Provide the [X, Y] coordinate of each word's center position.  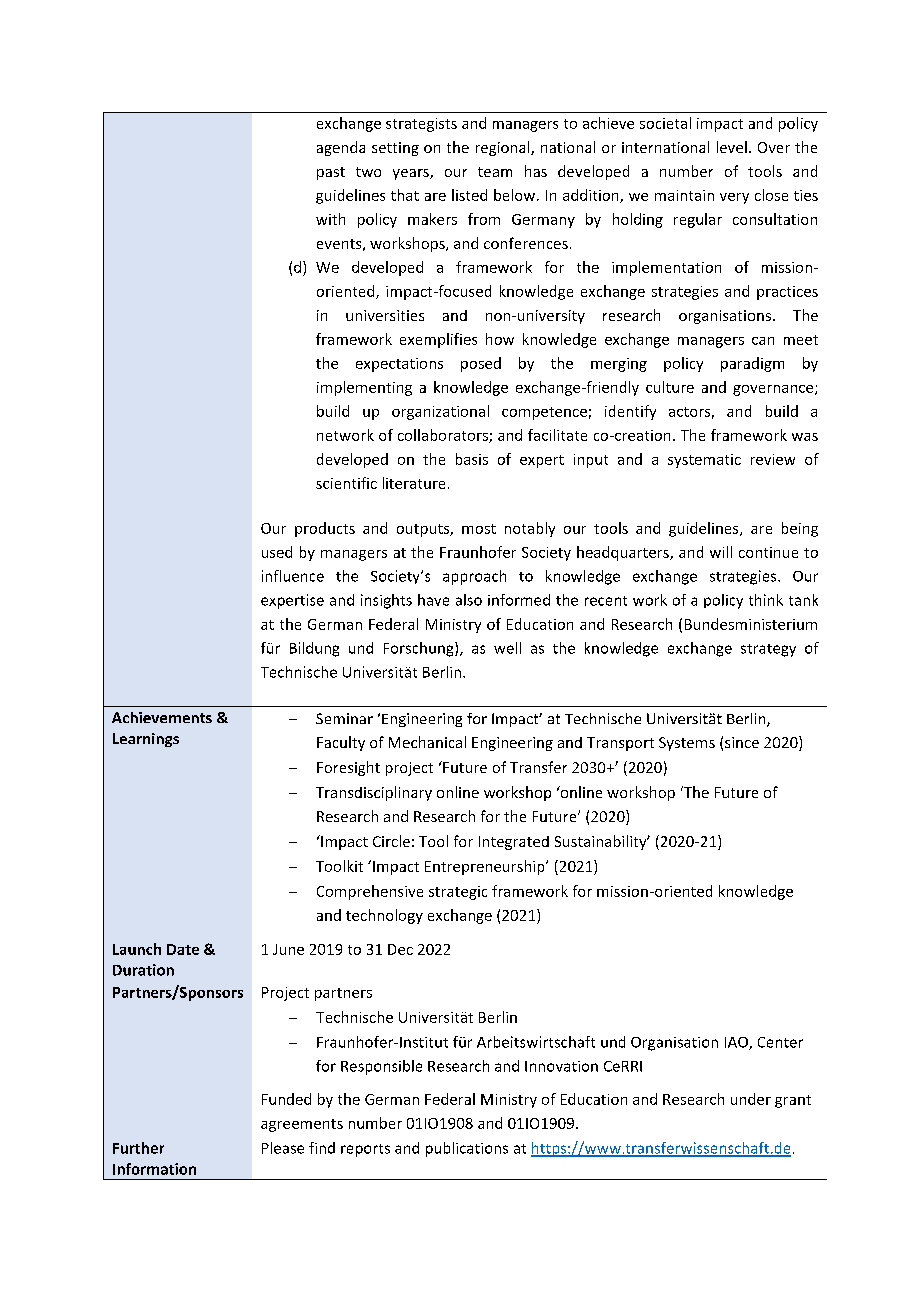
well [507, 648]
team [495, 172]
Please [283, 1148]
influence [293, 576]
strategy [768, 650]
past [331, 173]
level [732, 147]
